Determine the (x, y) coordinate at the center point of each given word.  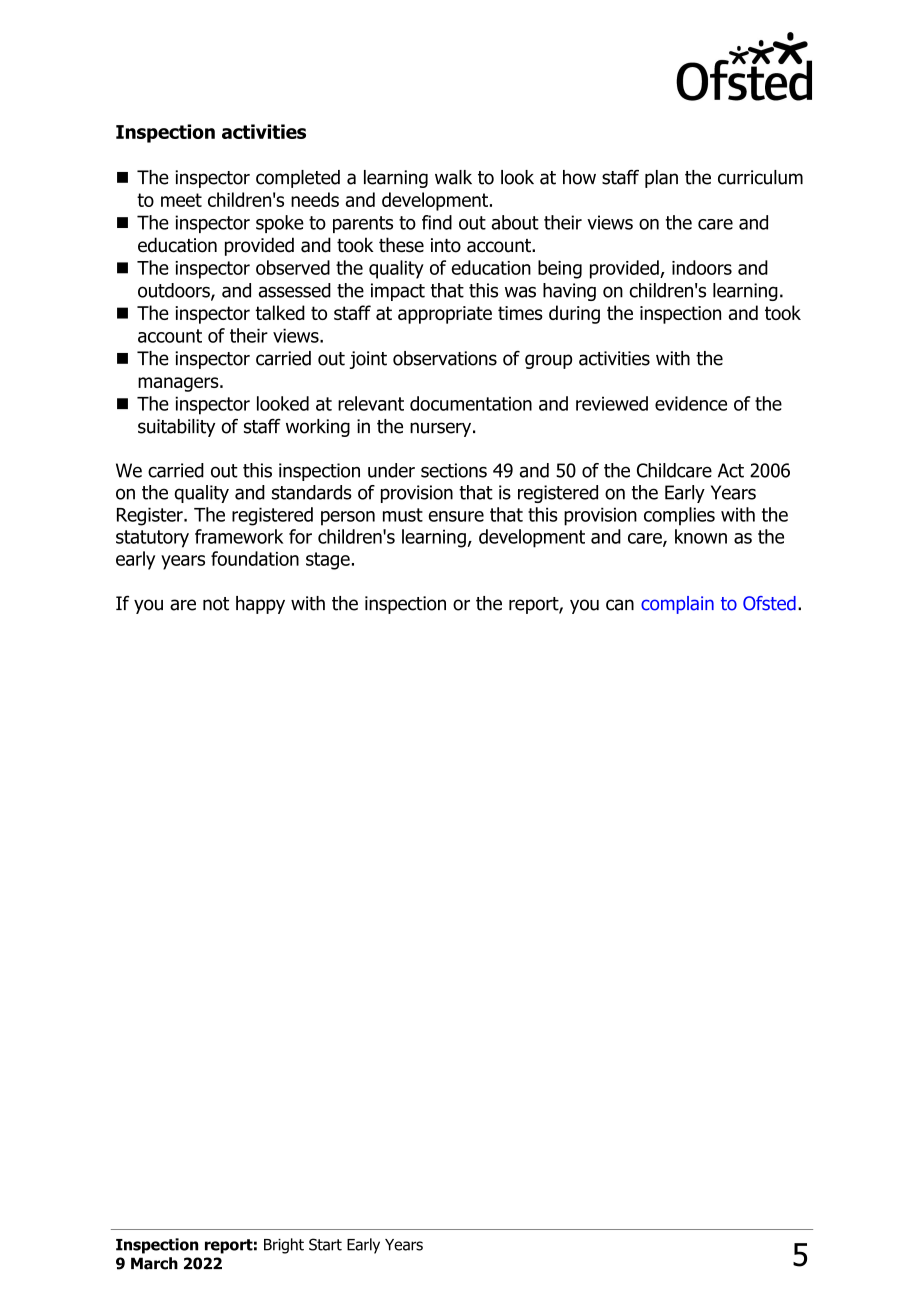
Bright (284, 1246)
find (437, 222)
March (154, 1263)
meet (181, 200)
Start (325, 1244)
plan (661, 179)
